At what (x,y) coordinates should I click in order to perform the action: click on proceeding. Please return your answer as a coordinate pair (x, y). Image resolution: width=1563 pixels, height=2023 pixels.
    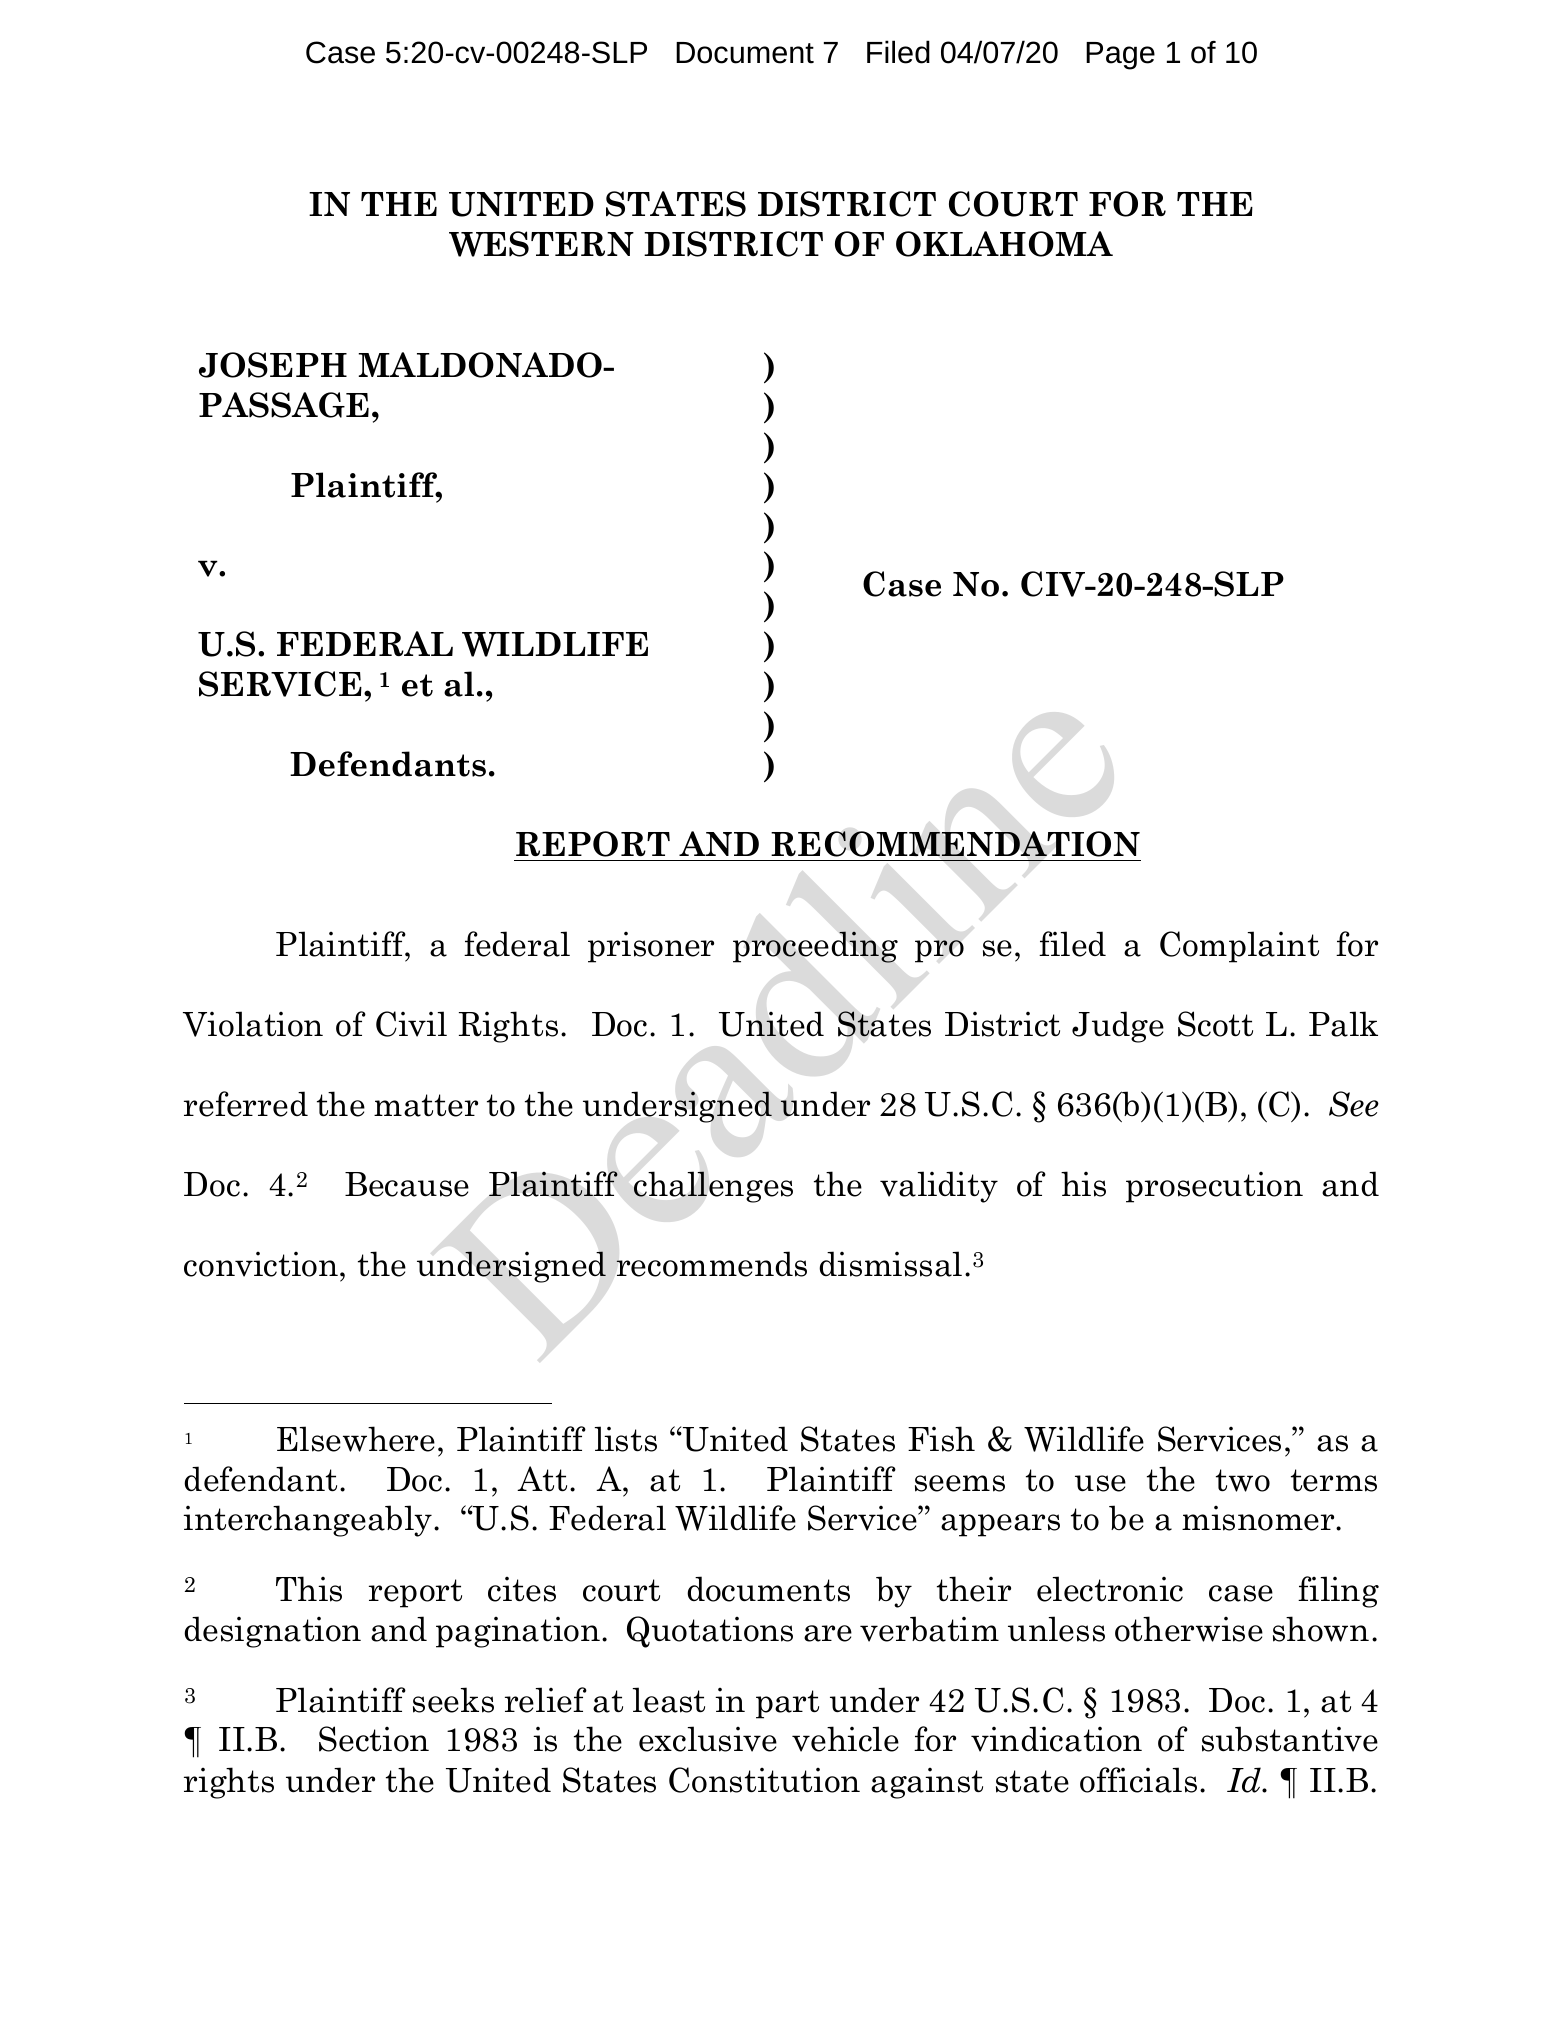
    Looking at the image, I should click on (815, 947).
